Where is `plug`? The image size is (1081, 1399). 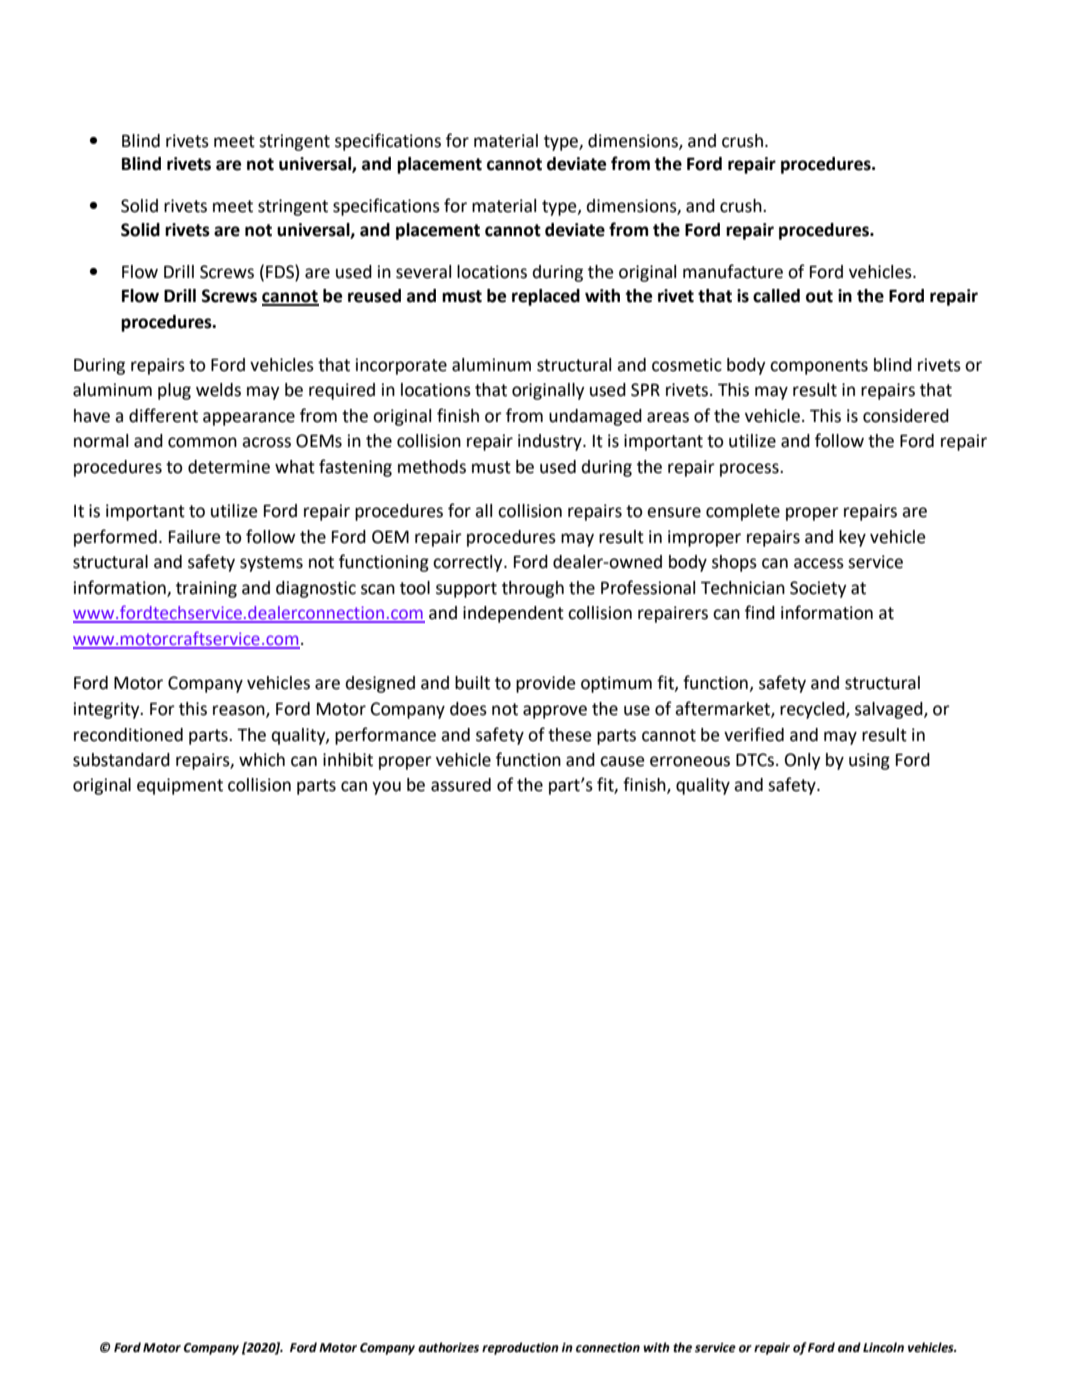 plug is located at coordinates (174, 391).
